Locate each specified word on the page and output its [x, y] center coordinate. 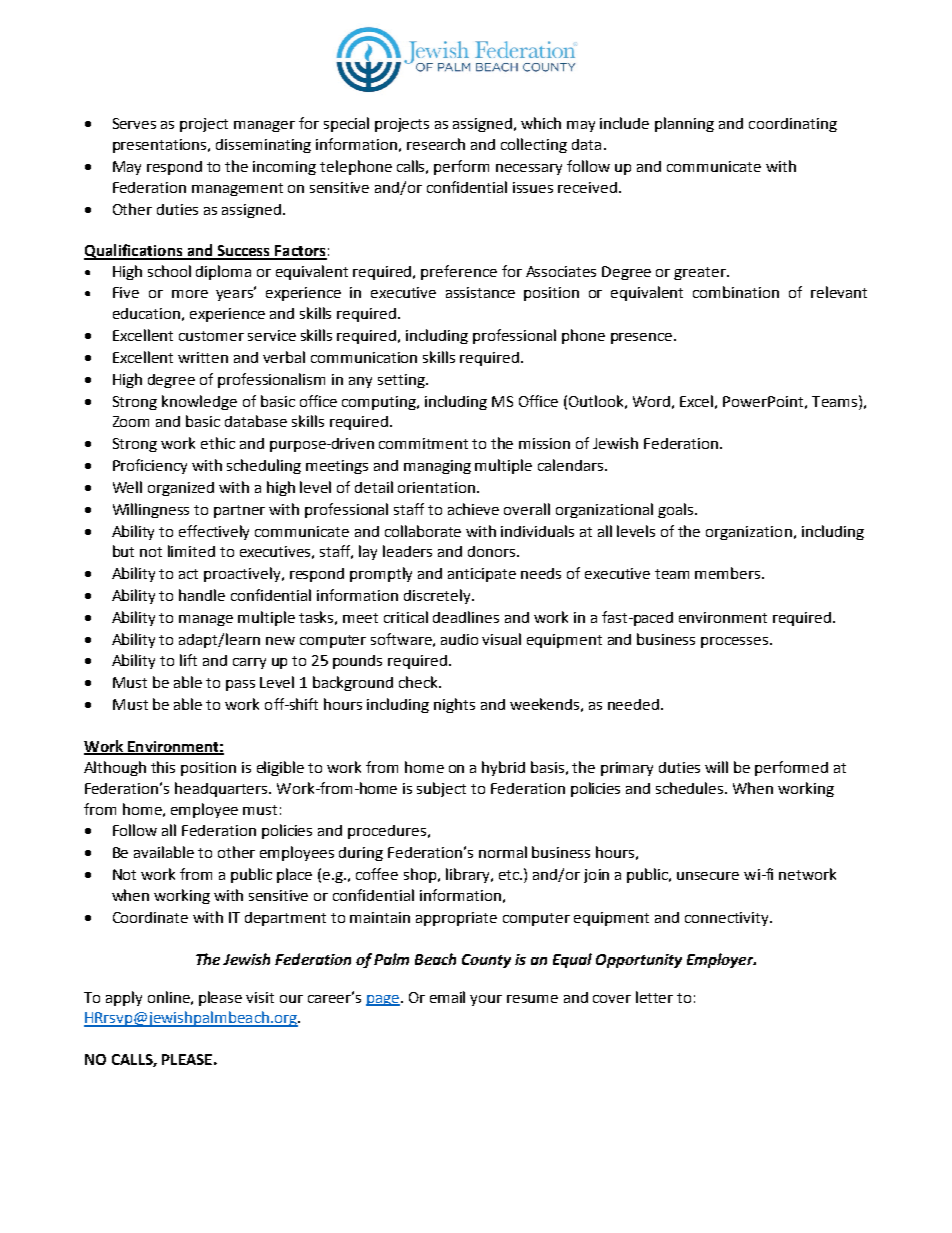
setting [402, 381]
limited [191, 551]
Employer [721, 960]
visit [260, 997]
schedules [691, 788]
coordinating [793, 125]
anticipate [482, 575]
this [163, 767]
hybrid [503, 768]
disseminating [263, 146]
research [436, 144]
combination [736, 292]
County [486, 961]
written [203, 357]
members [729, 573]
